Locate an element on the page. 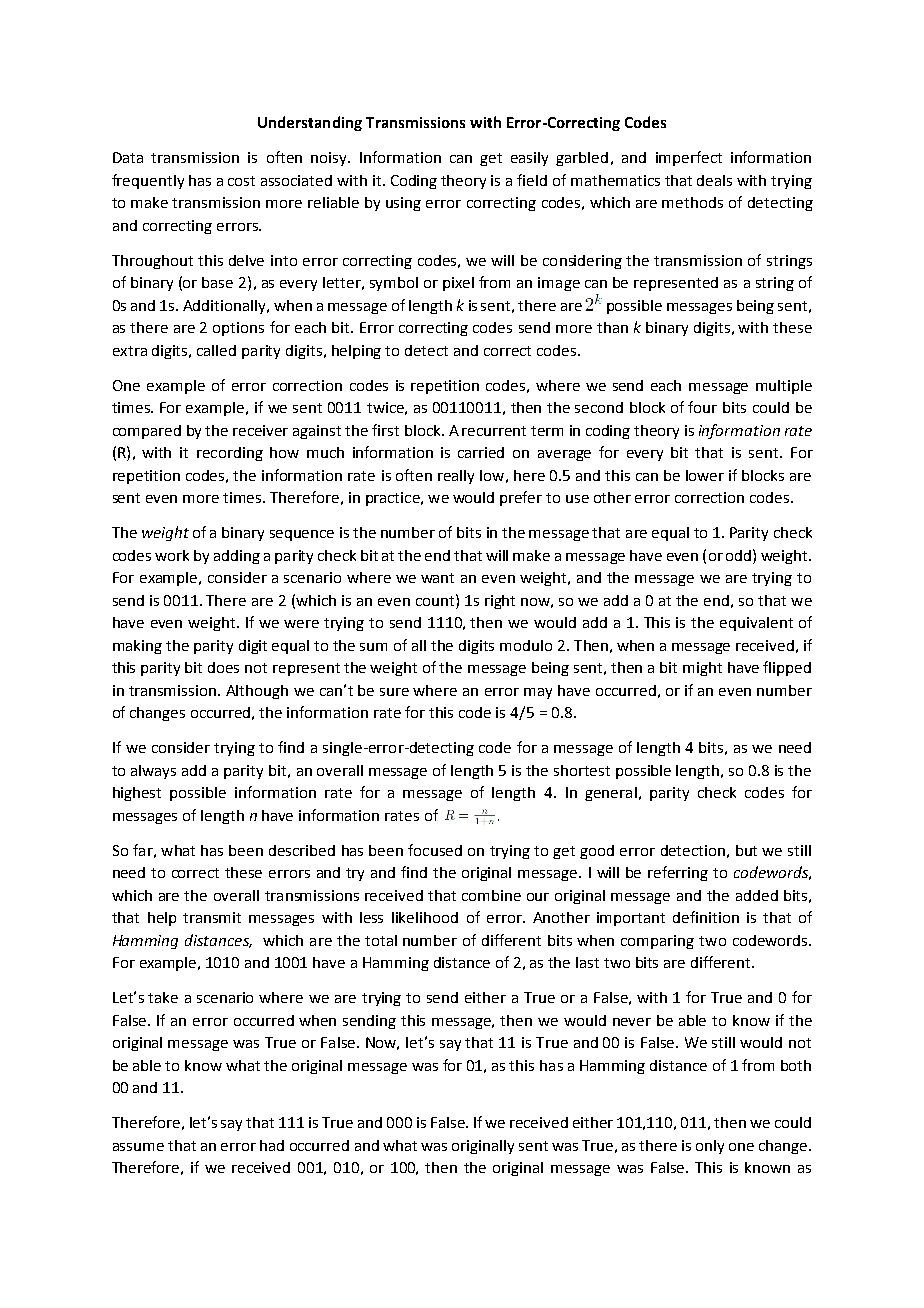 The width and height of the image is (924, 1308). easily is located at coordinates (529, 159).
